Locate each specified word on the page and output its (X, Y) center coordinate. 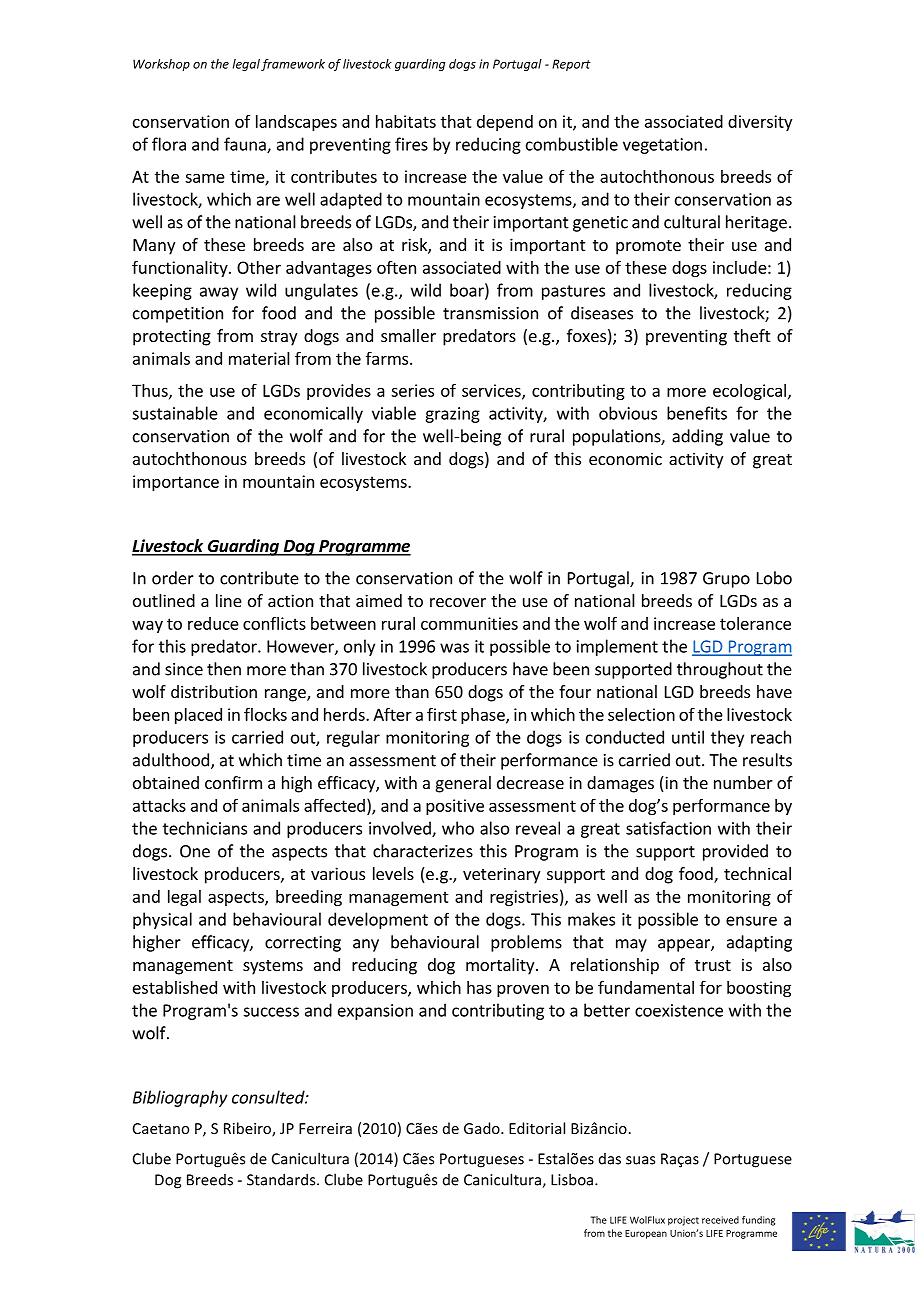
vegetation (662, 146)
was (454, 648)
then (224, 669)
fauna (246, 145)
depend (505, 123)
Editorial (537, 1128)
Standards (282, 1179)
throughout (720, 670)
